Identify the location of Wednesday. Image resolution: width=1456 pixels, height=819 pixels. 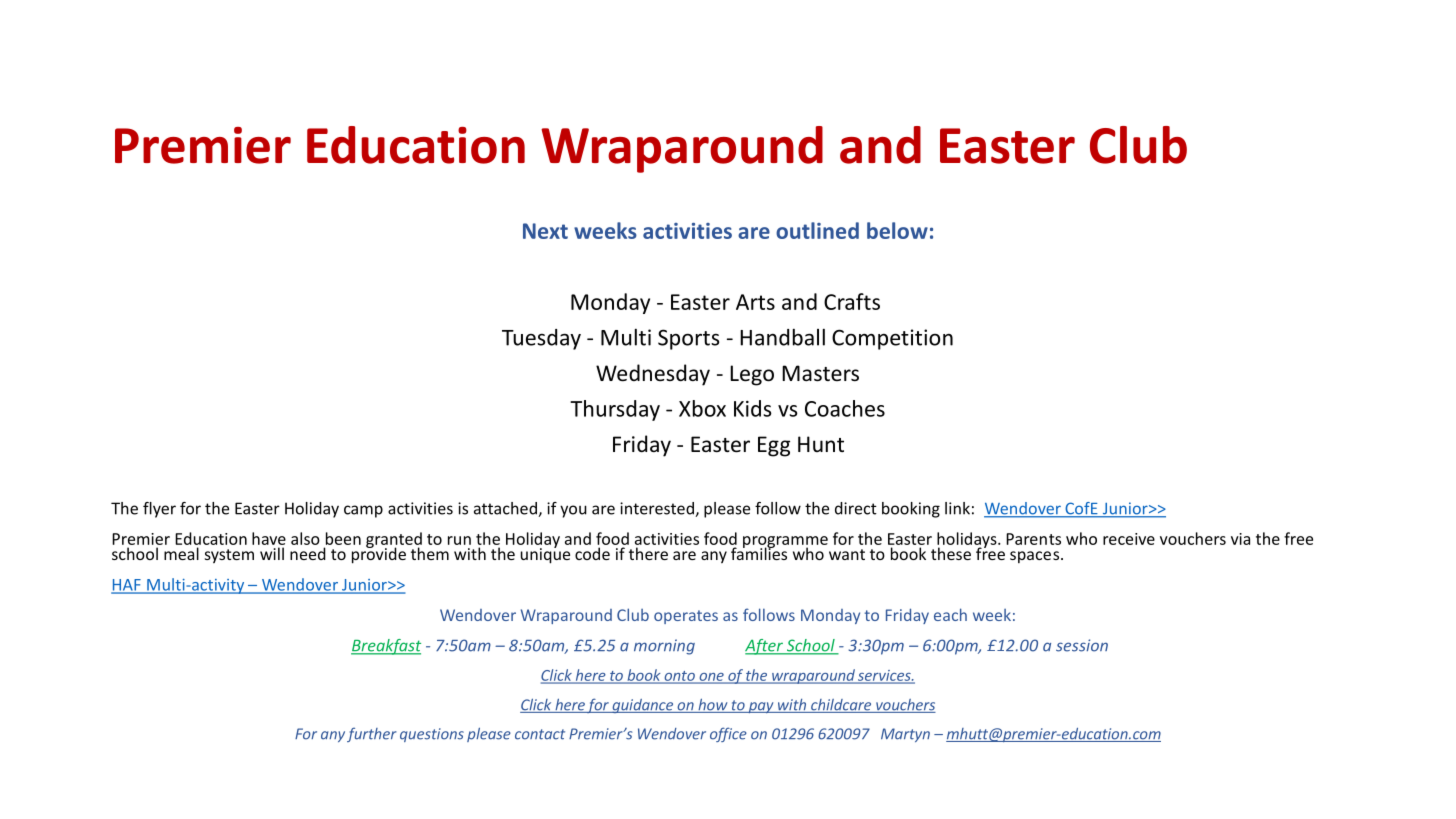
(653, 375).
